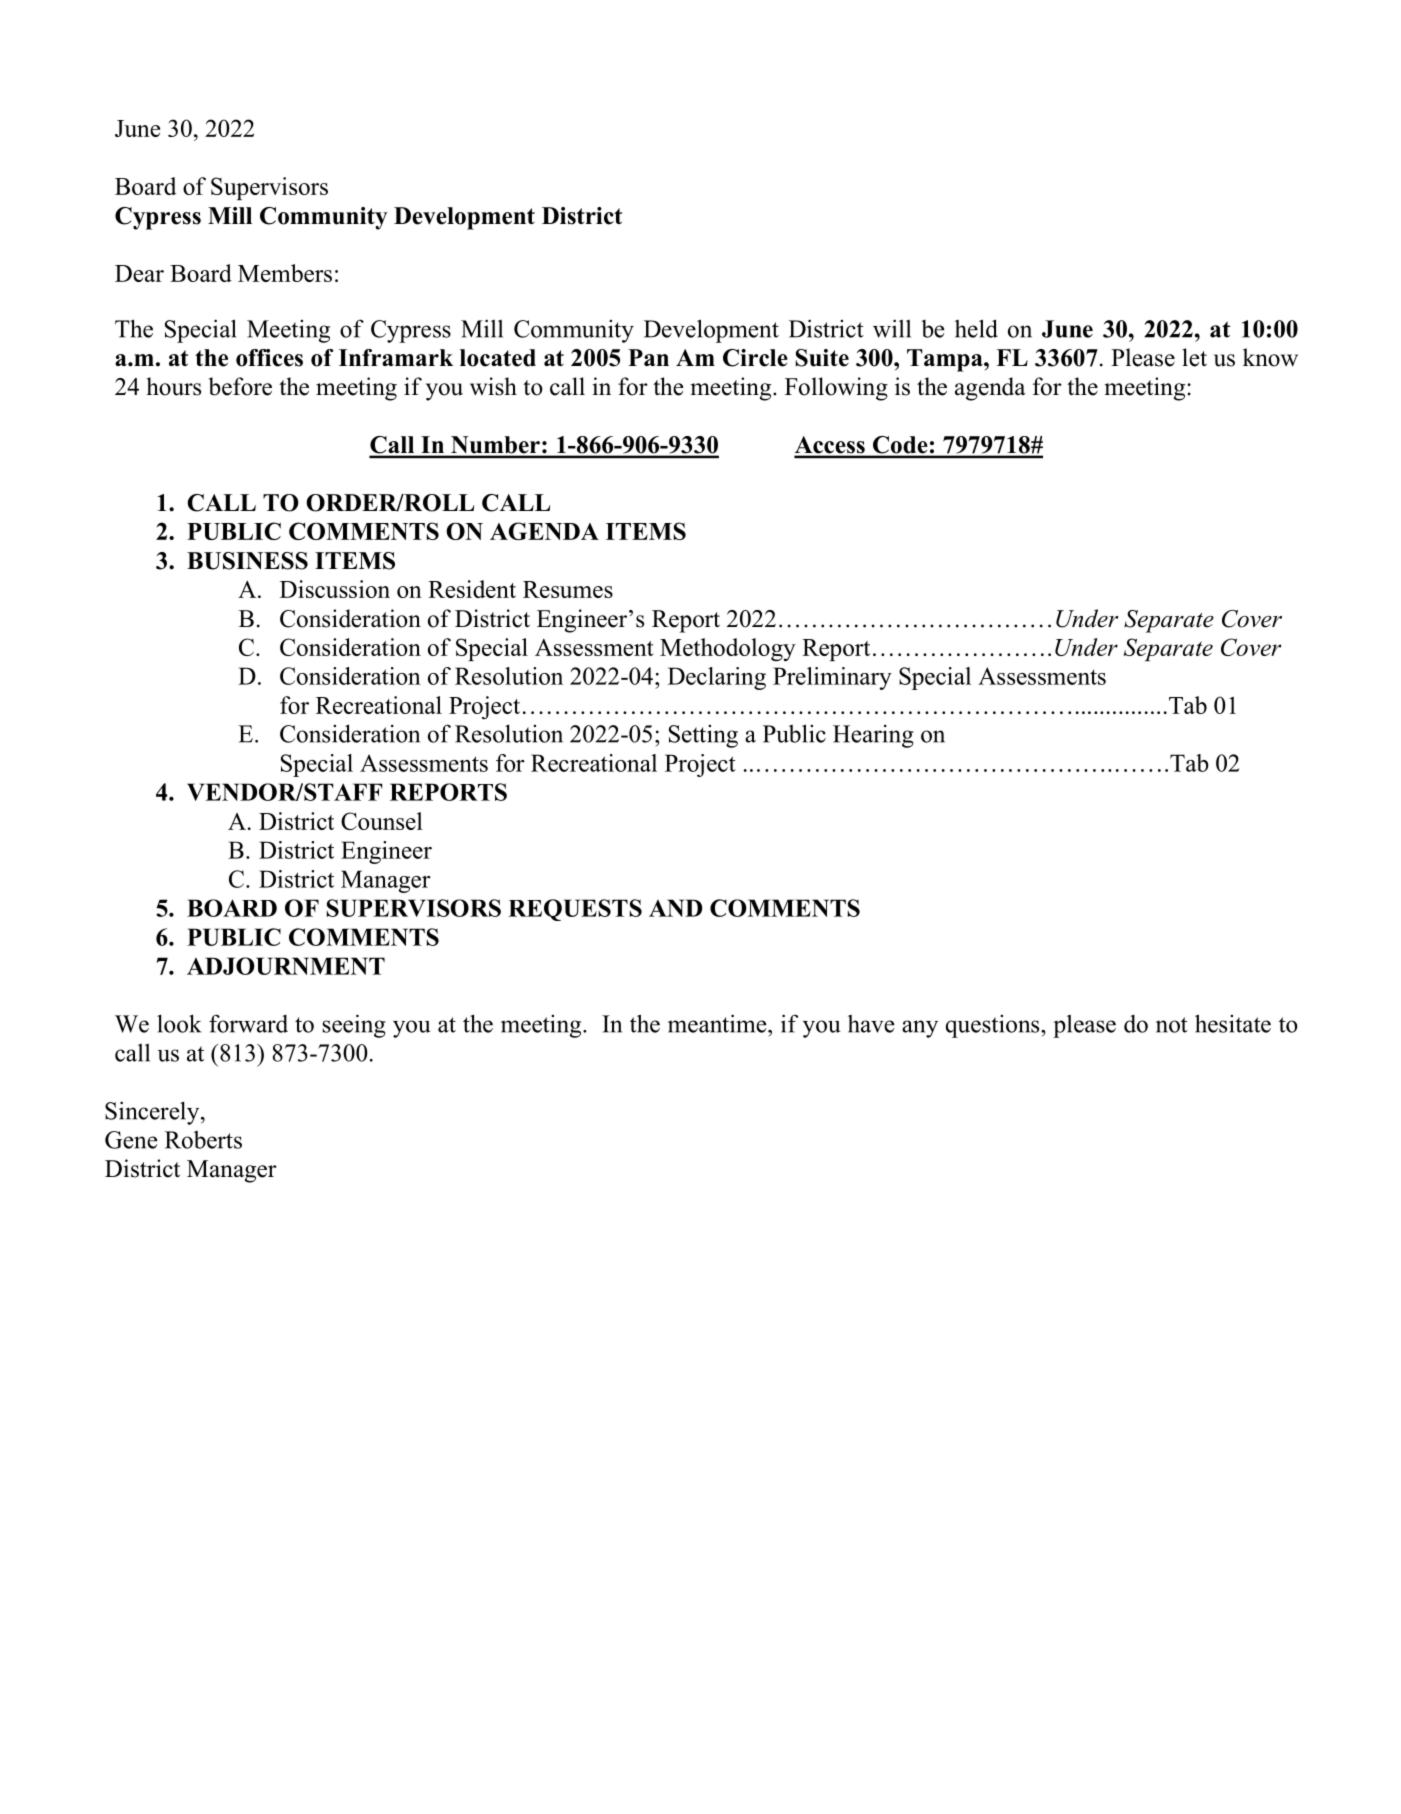  I want to click on Declaring, so click(717, 678).
